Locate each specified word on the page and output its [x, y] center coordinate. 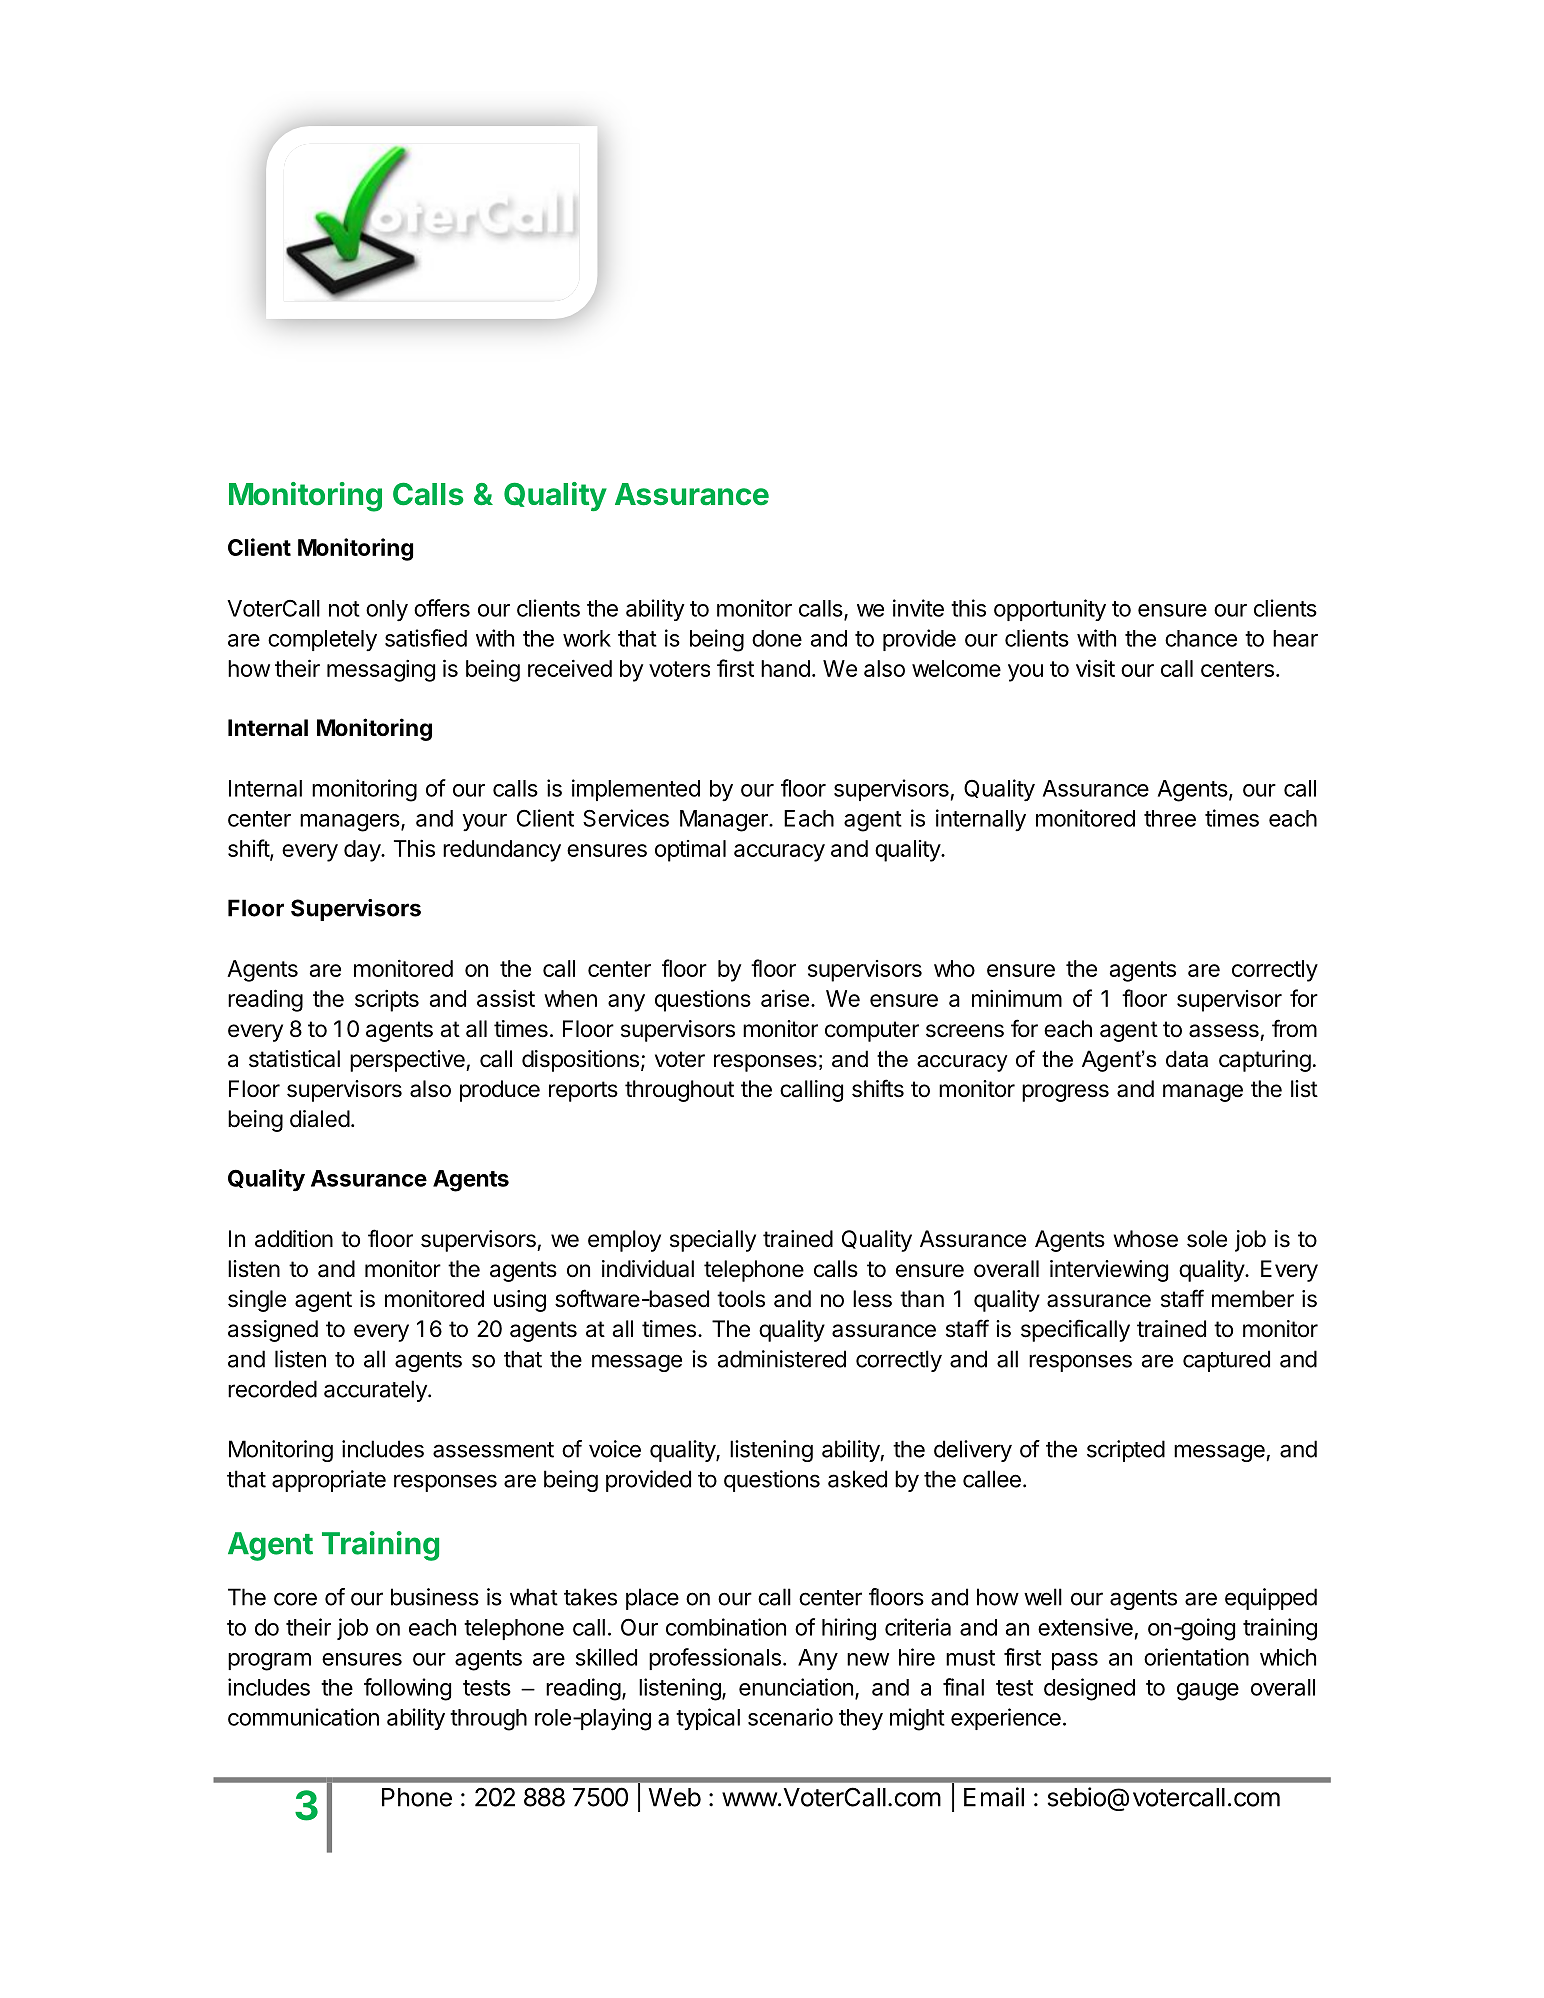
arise [785, 998]
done [777, 638]
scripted [1126, 1451]
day [363, 851]
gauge [1208, 1692]
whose [1145, 1239]
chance [1201, 638]
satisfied [426, 638]
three [1170, 818]
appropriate [329, 1481]
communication [303, 1717]
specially [713, 1241]
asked [857, 1479]
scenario [790, 1717]
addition [294, 1239]
